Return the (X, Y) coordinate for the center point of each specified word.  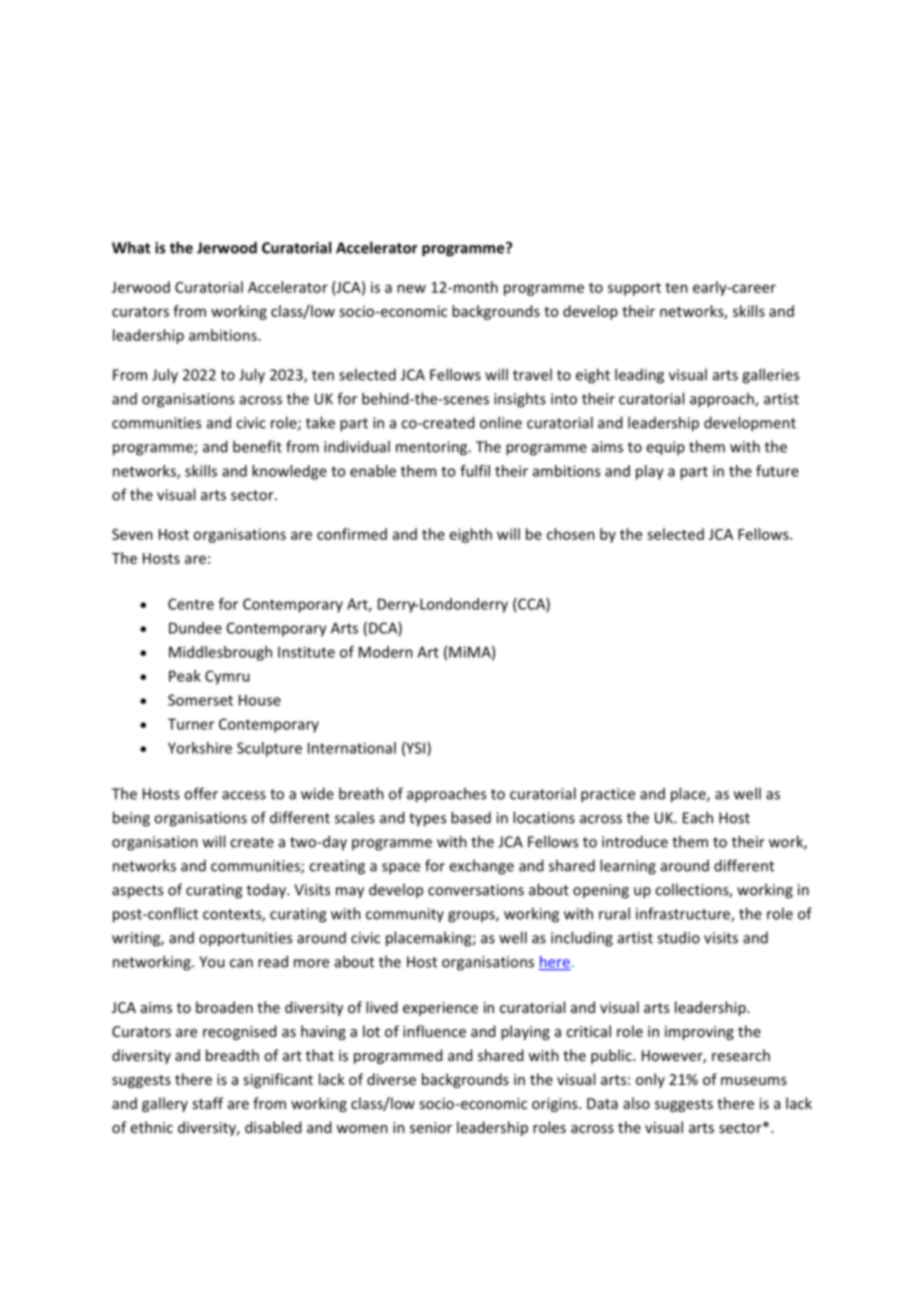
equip (665, 448)
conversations (476, 890)
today (267, 891)
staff (207, 1103)
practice (608, 795)
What (131, 247)
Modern (386, 652)
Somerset (200, 700)
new (411, 288)
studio (678, 937)
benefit (257, 446)
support (634, 289)
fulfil (475, 471)
